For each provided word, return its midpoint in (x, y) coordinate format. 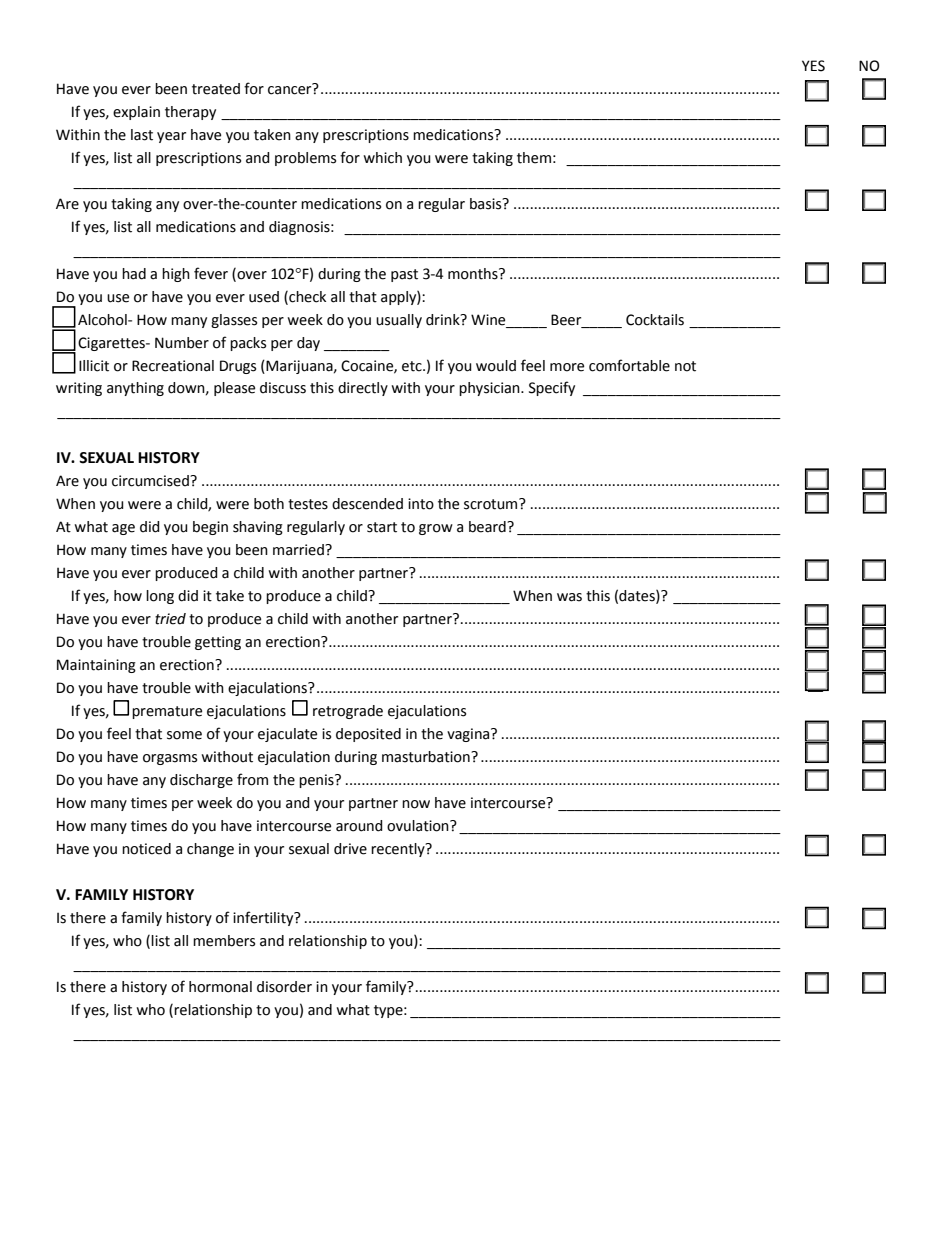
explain (136, 113)
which (382, 158)
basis (487, 204)
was (569, 597)
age (123, 529)
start (382, 527)
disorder (284, 987)
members (224, 941)
